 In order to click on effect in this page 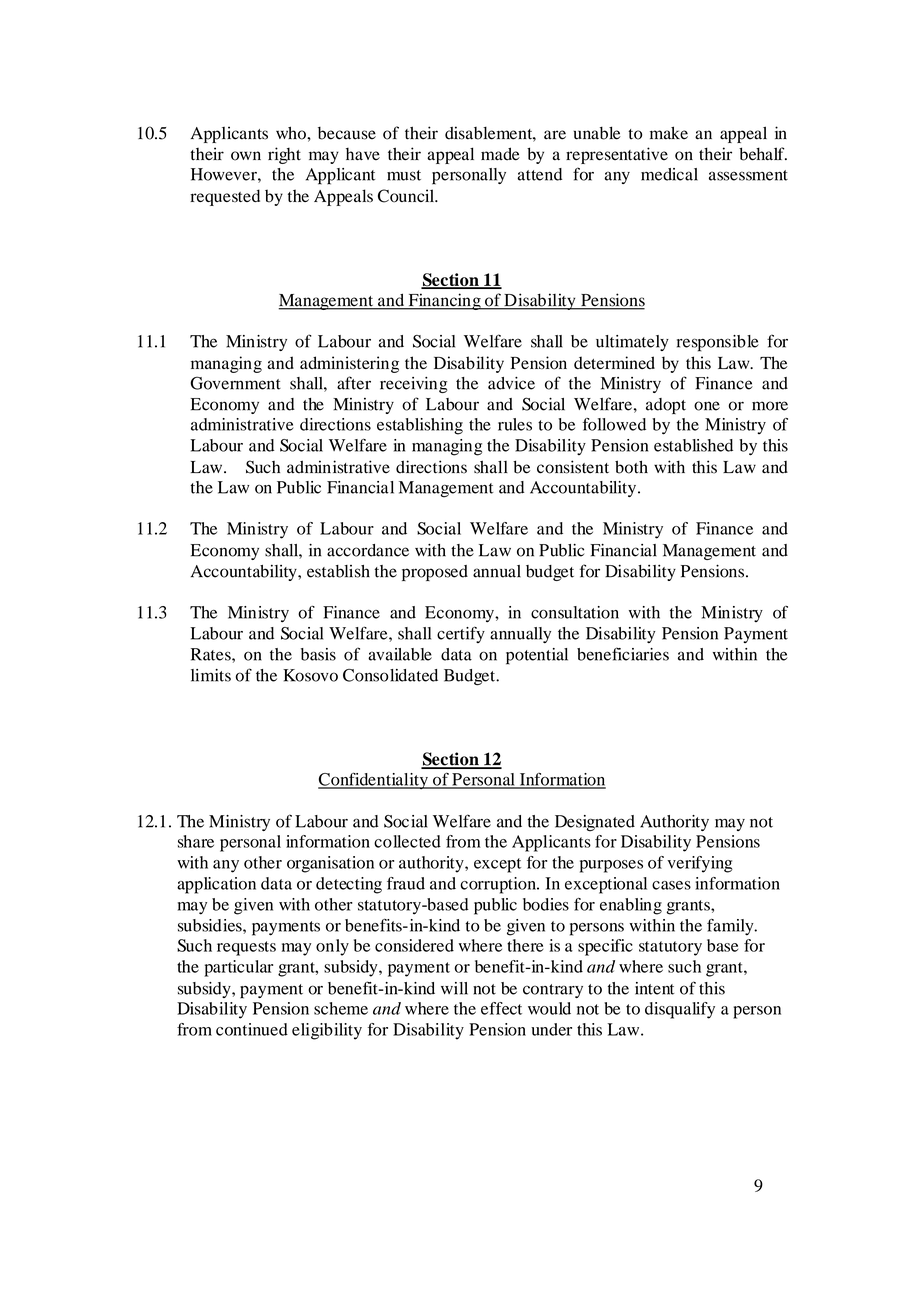, I will do `click(501, 1008)`.
